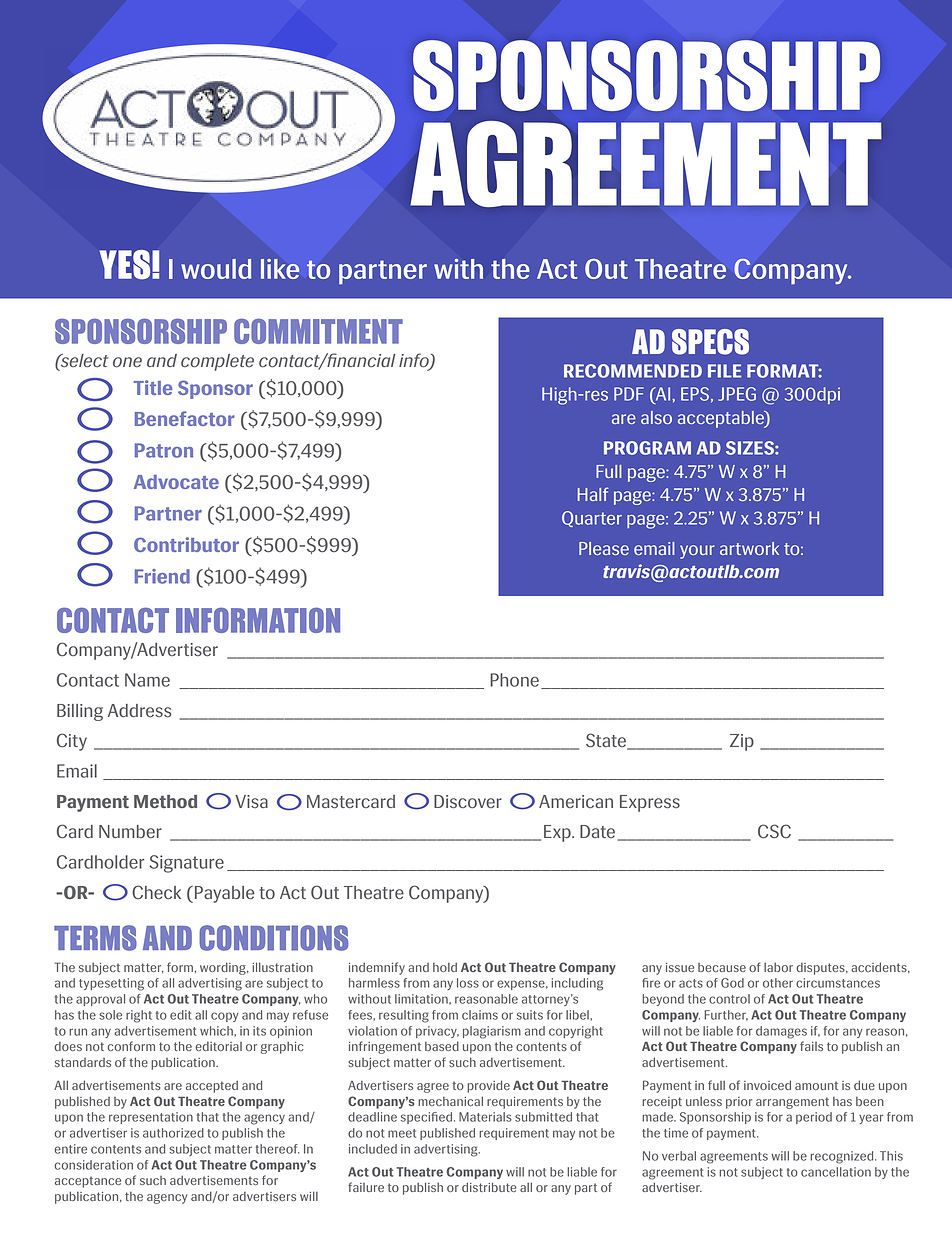  I want to click on authorized, so click(173, 1133).
